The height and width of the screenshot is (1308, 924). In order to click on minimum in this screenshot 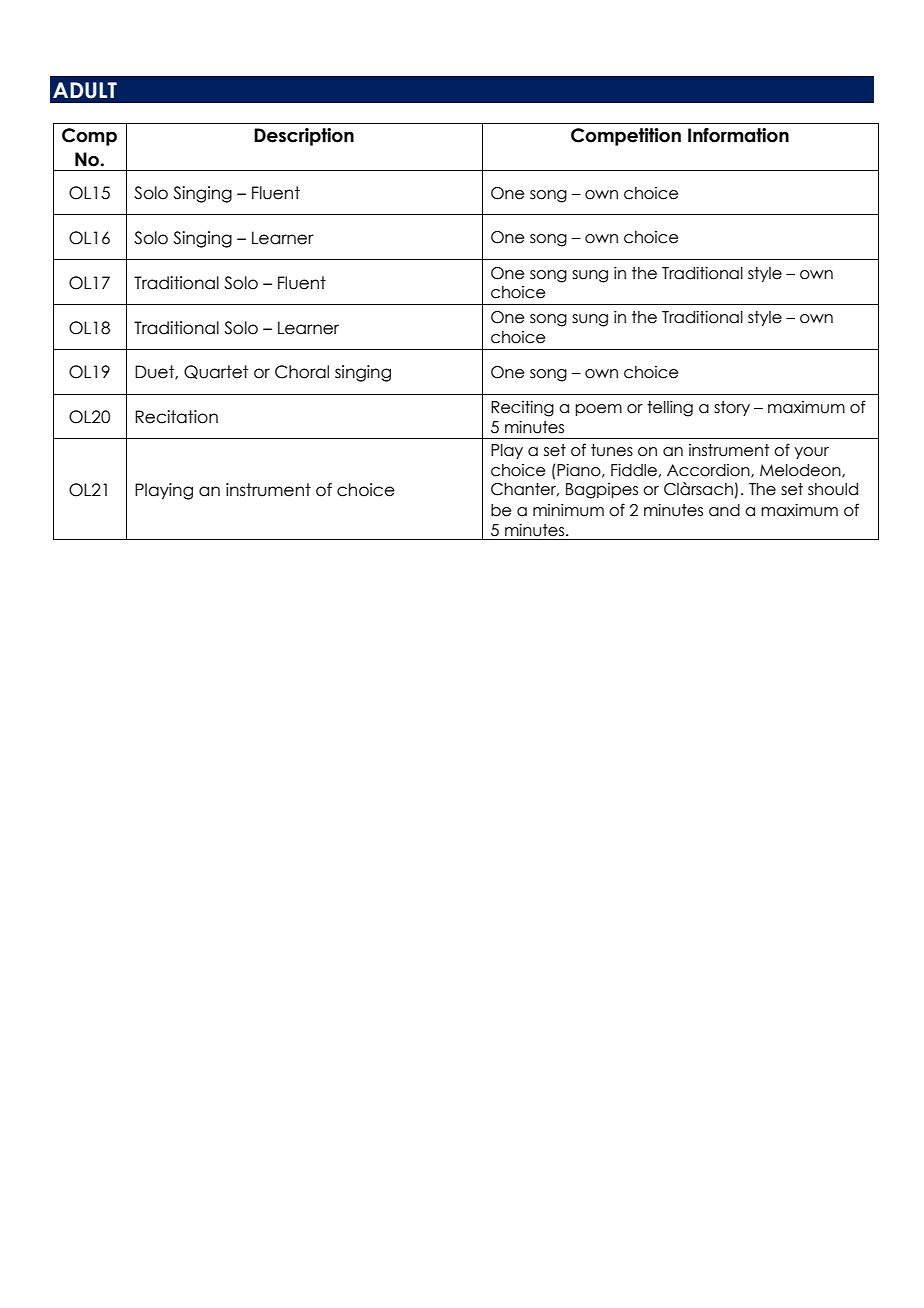, I will do `click(568, 510)`.
